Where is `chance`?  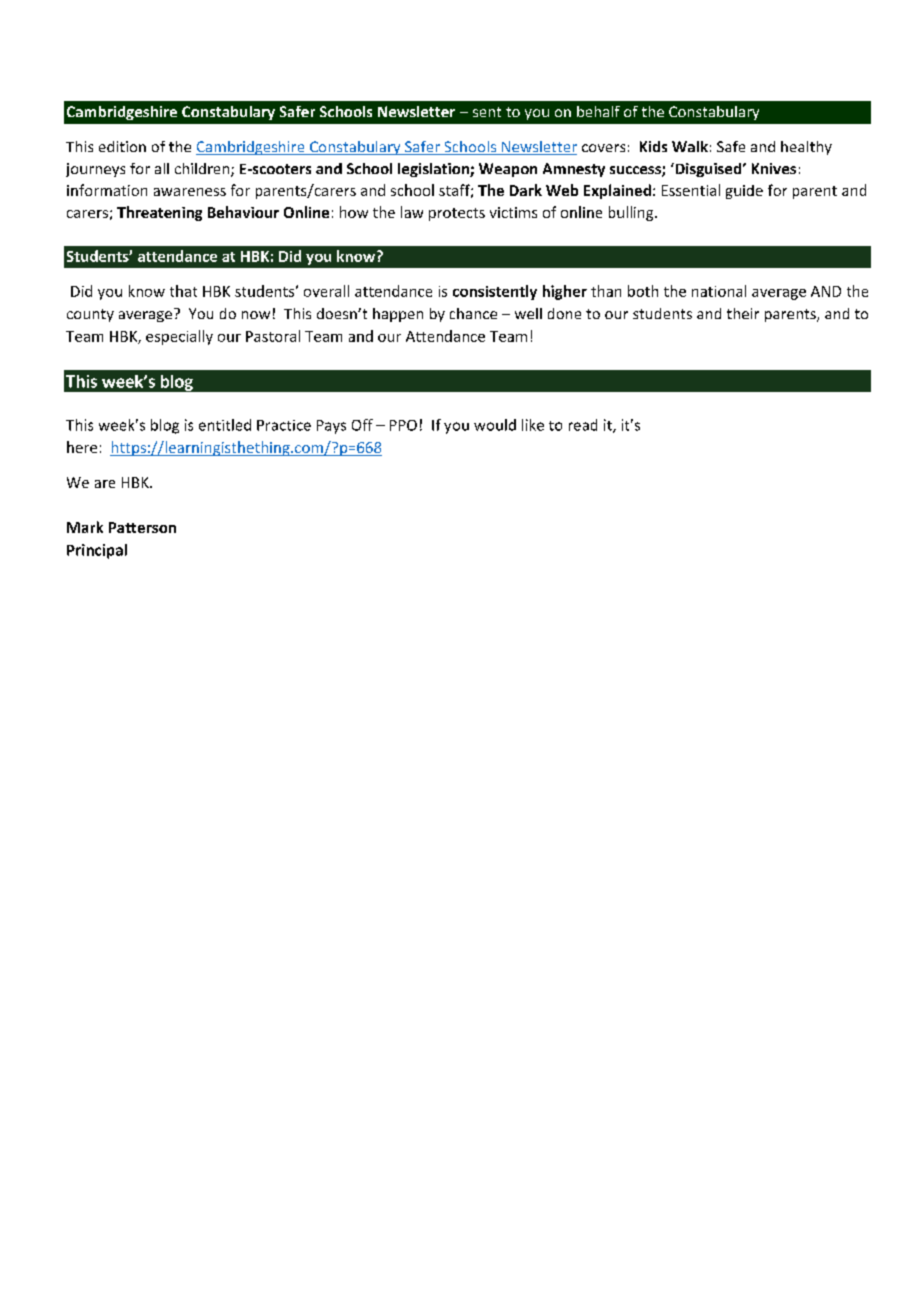
chance is located at coordinates (473, 313).
